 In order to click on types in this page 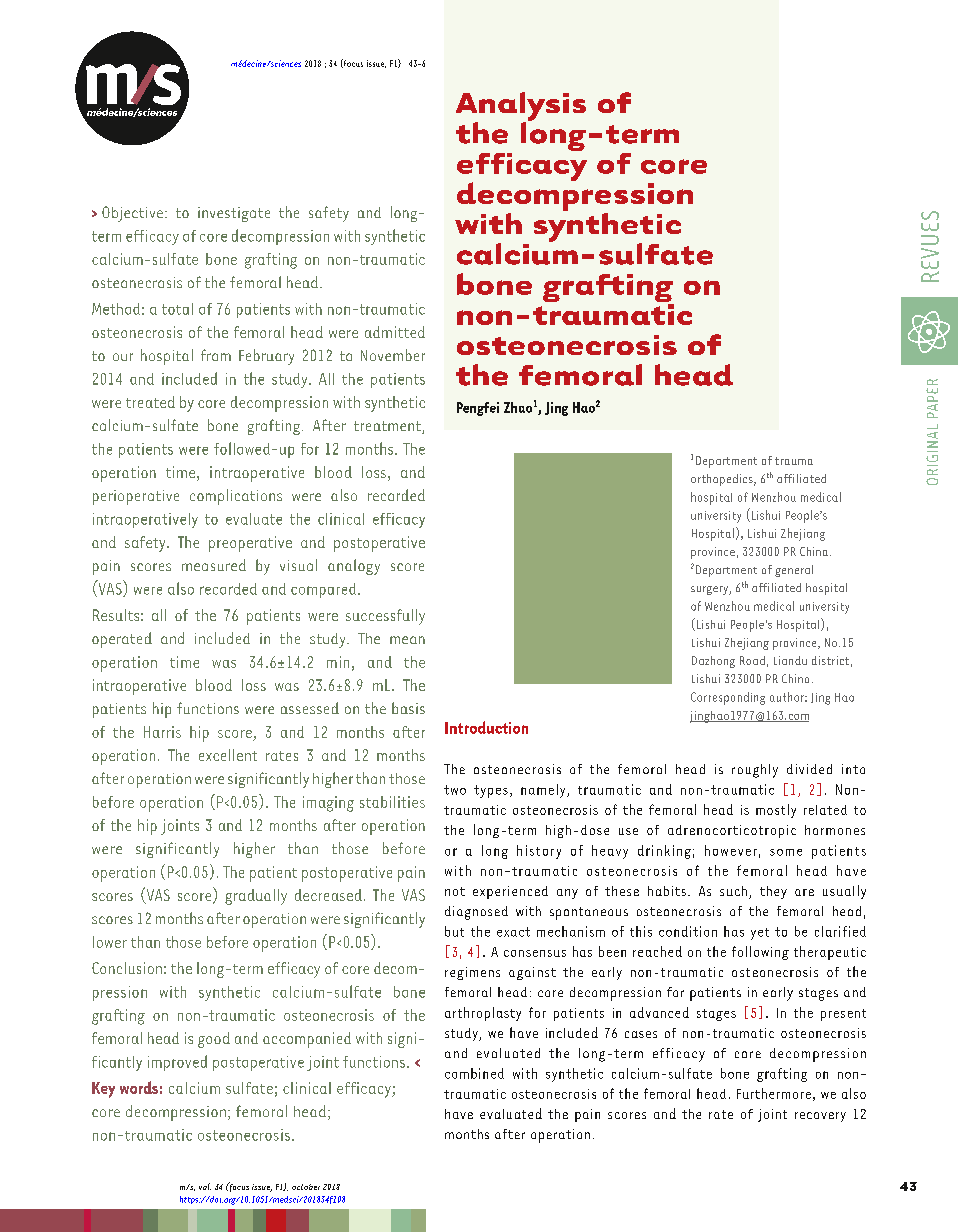, I will do `click(491, 791)`.
